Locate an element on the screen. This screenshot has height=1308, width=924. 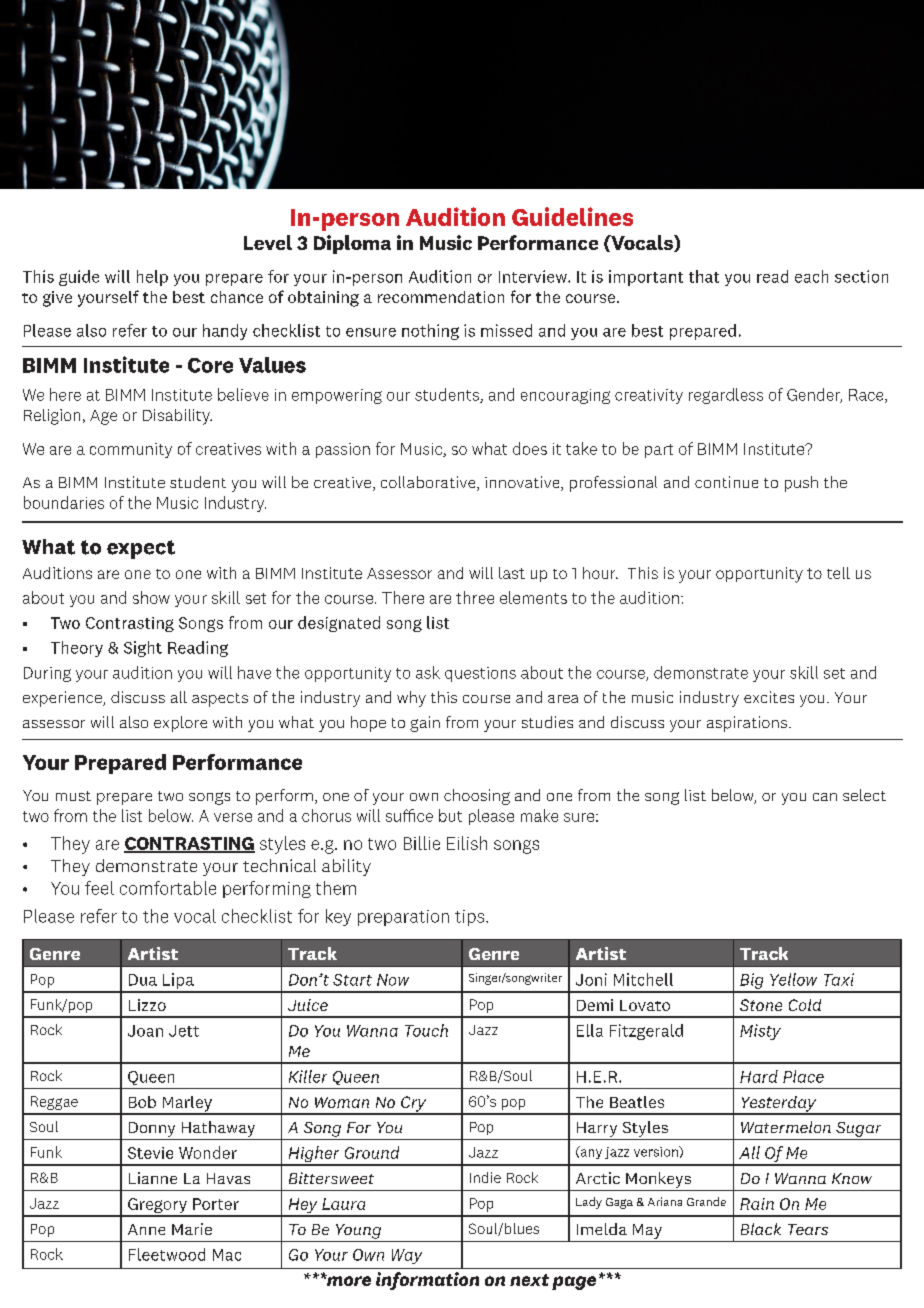
push is located at coordinates (801, 484).
